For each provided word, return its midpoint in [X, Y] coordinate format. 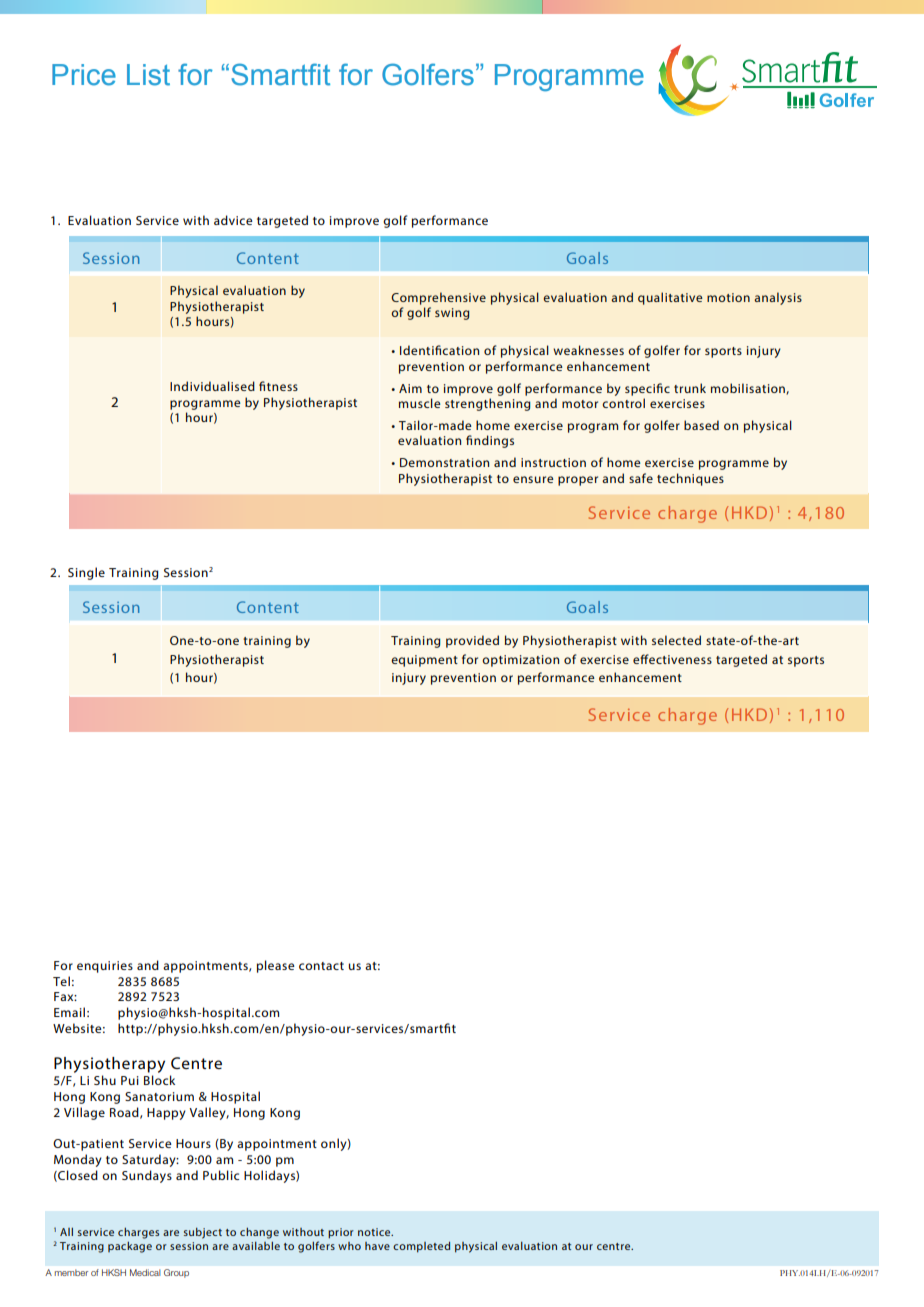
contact [321, 966]
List [148, 75]
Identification [439, 350]
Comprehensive [438, 298]
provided [472, 641]
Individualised [212, 386]
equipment [424, 661]
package [130, 1247]
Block [159, 1080]
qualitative [670, 298]
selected [676, 640]
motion [728, 297]
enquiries [105, 967]
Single [86, 573]
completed [421, 1247]
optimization [520, 661]
